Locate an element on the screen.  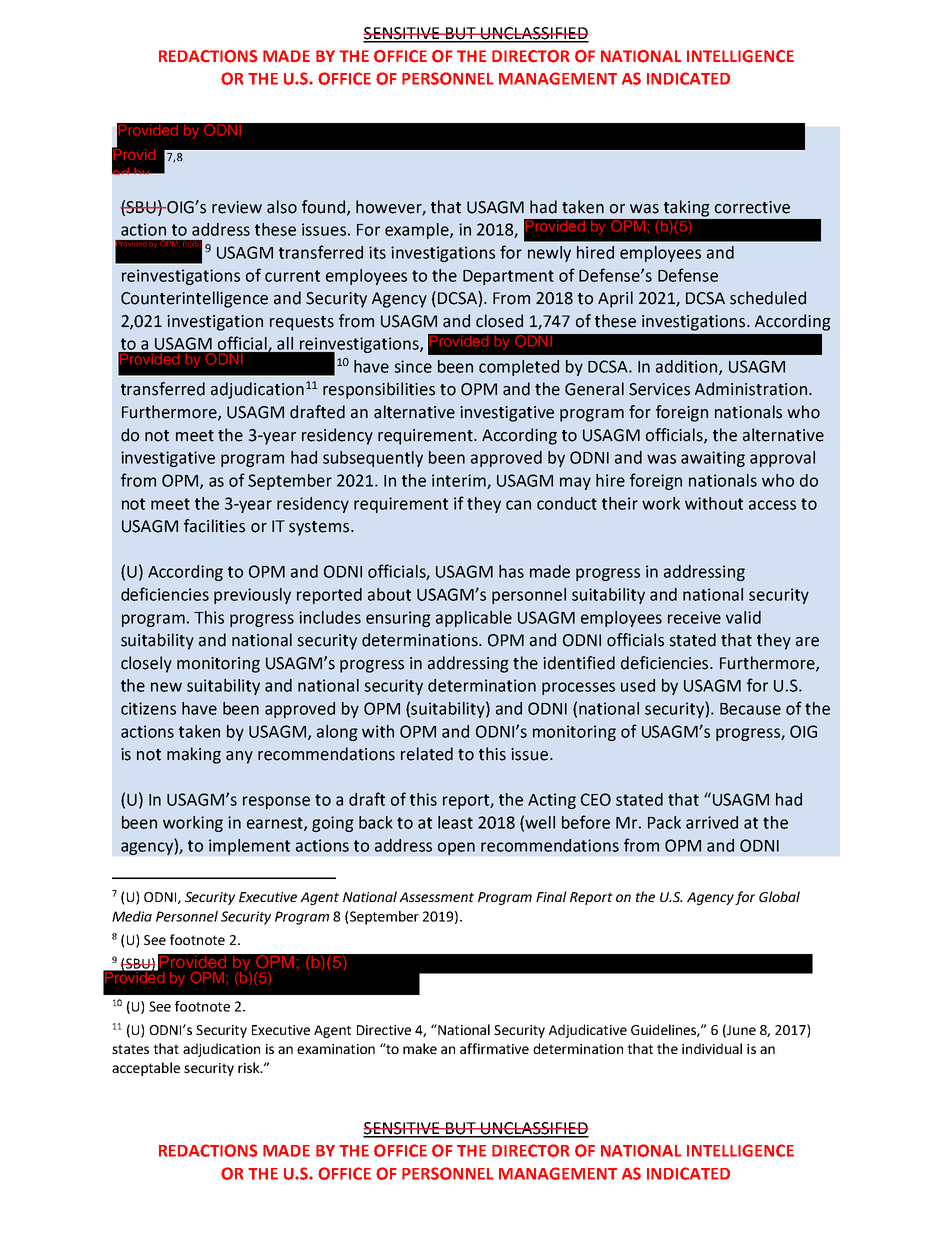
review is located at coordinates (237, 207).
